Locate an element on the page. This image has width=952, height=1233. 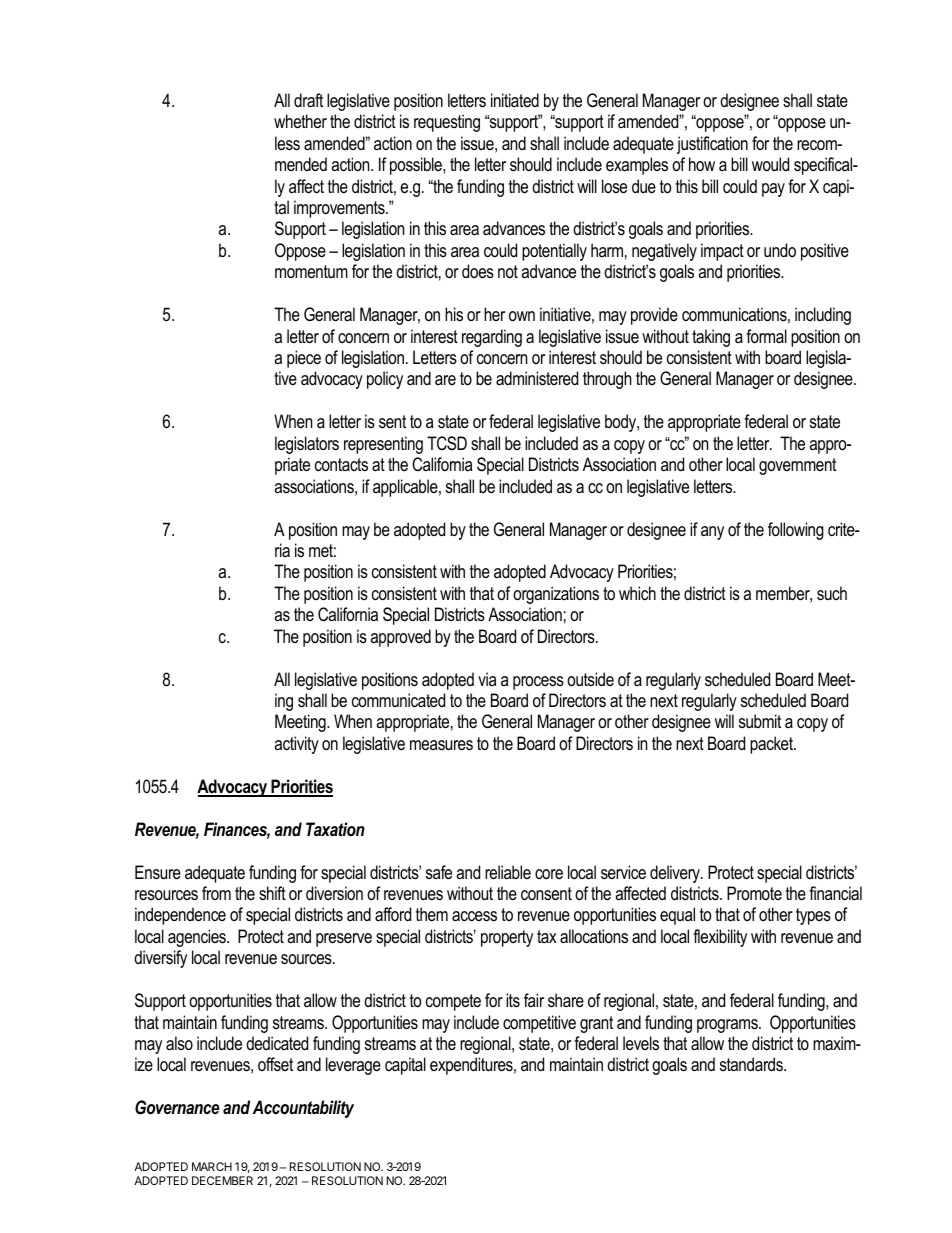
such is located at coordinates (832, 593).
